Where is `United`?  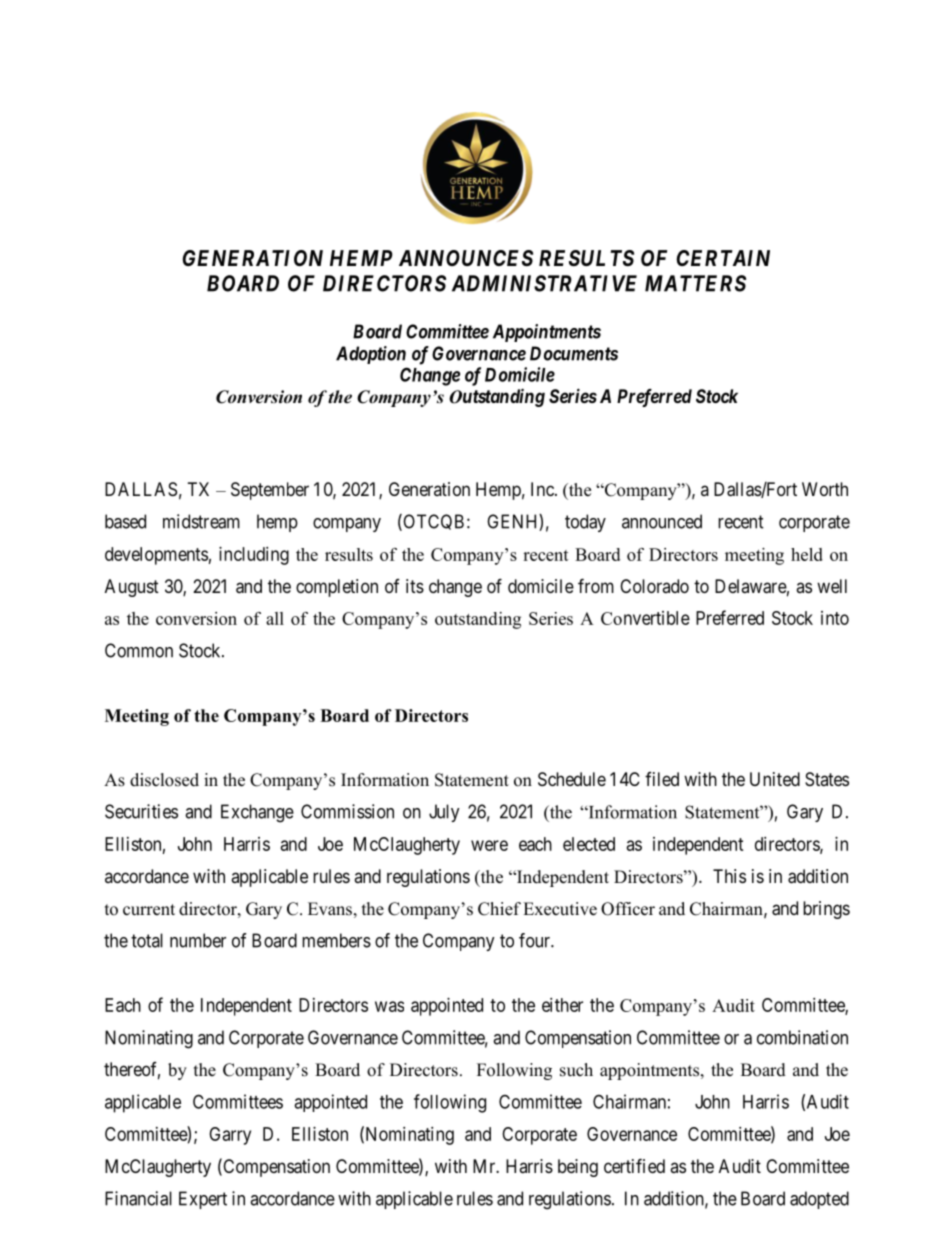 United is located at coordinates (775, 779).
